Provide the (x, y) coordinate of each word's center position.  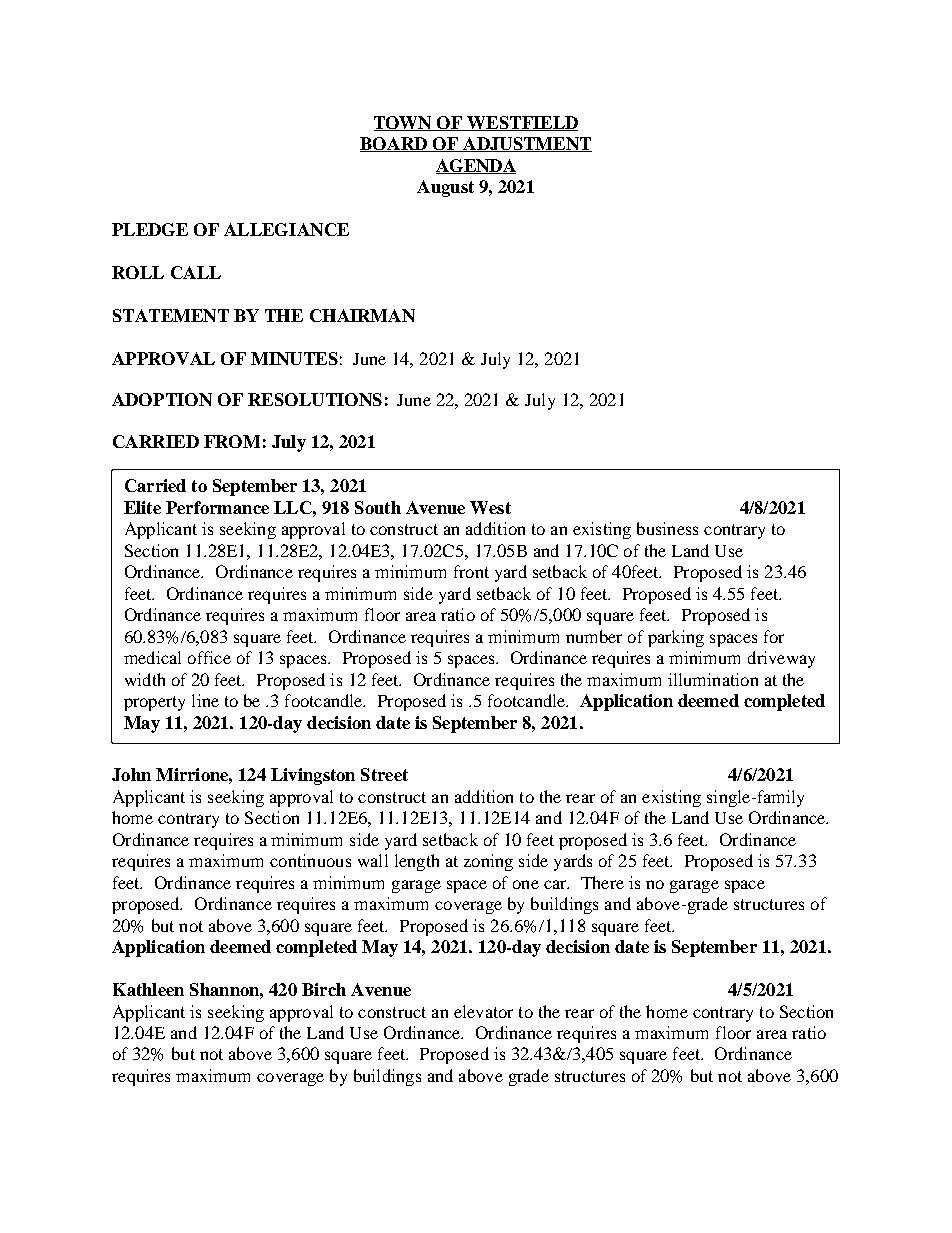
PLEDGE (150, 229)
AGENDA (476, 166)
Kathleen (148, 989)
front (471, 571)
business (667, 528)
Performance (217, 507)
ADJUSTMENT (526, 144)
